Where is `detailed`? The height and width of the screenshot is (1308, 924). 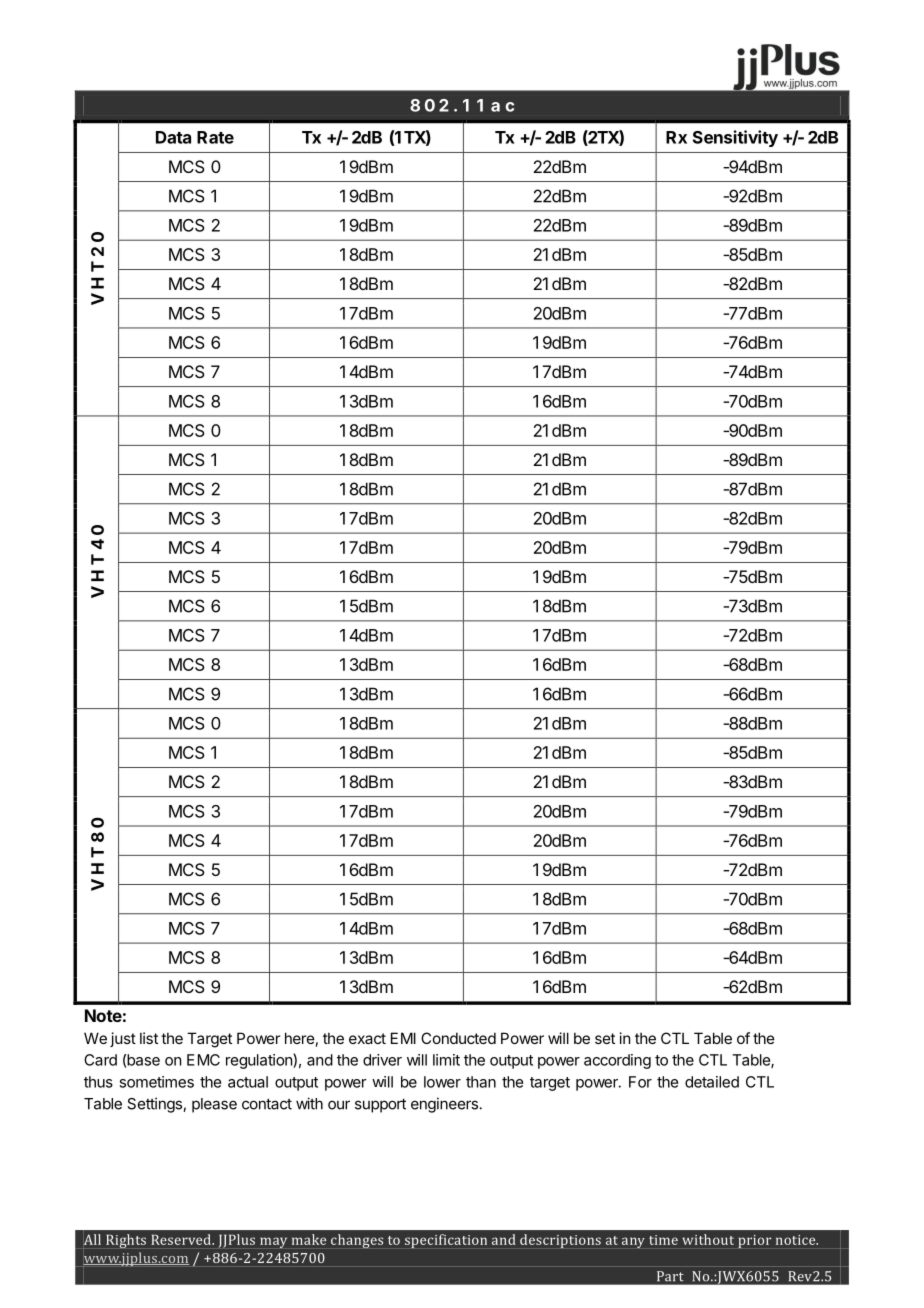
detailed is located at coordinates (712, 1082).
